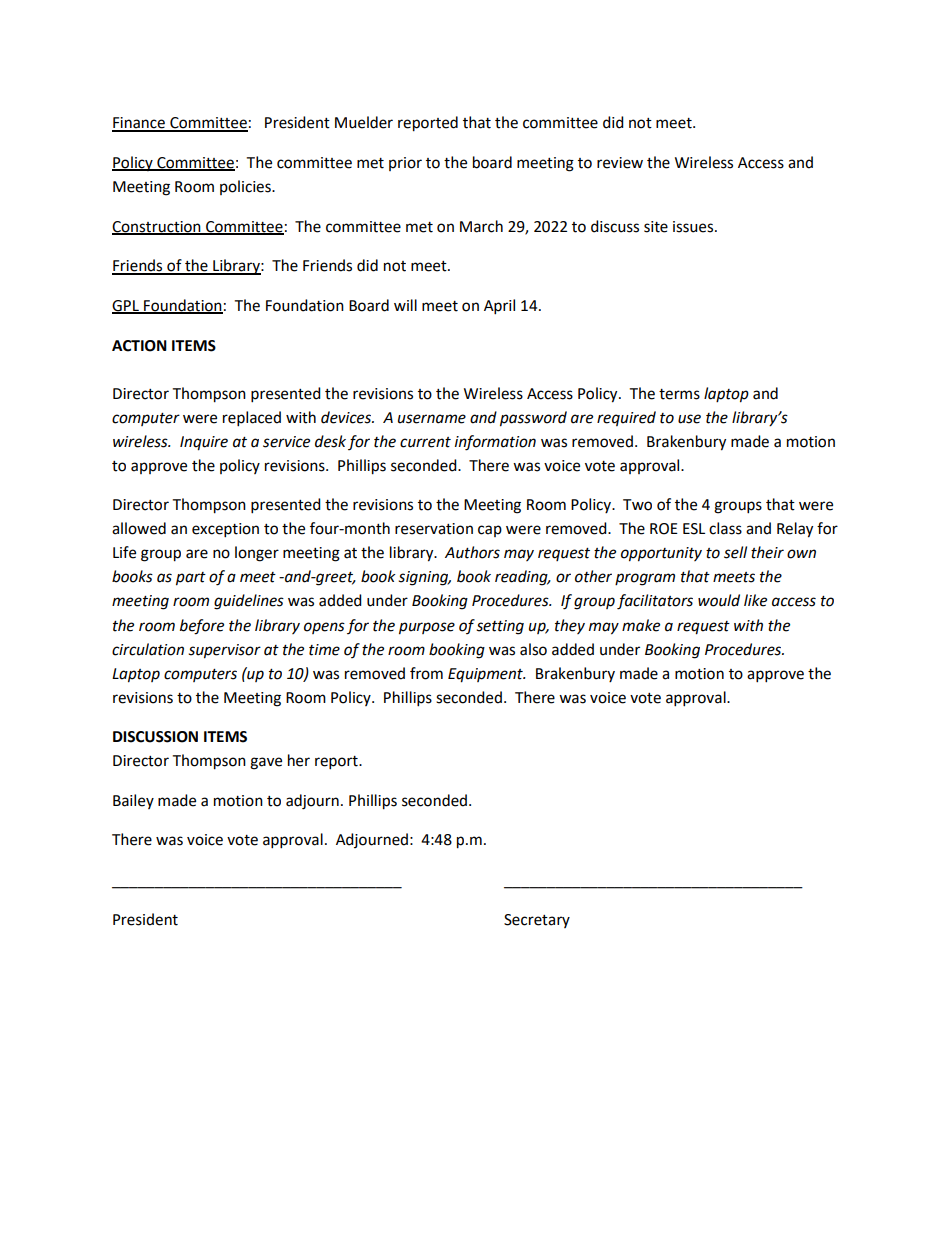 Image resolution: width=952 pixels, height=1233 pixels. What do you see at coordinates (620, 163) in the page?
I see `review` at bounding box center [620, 163].
